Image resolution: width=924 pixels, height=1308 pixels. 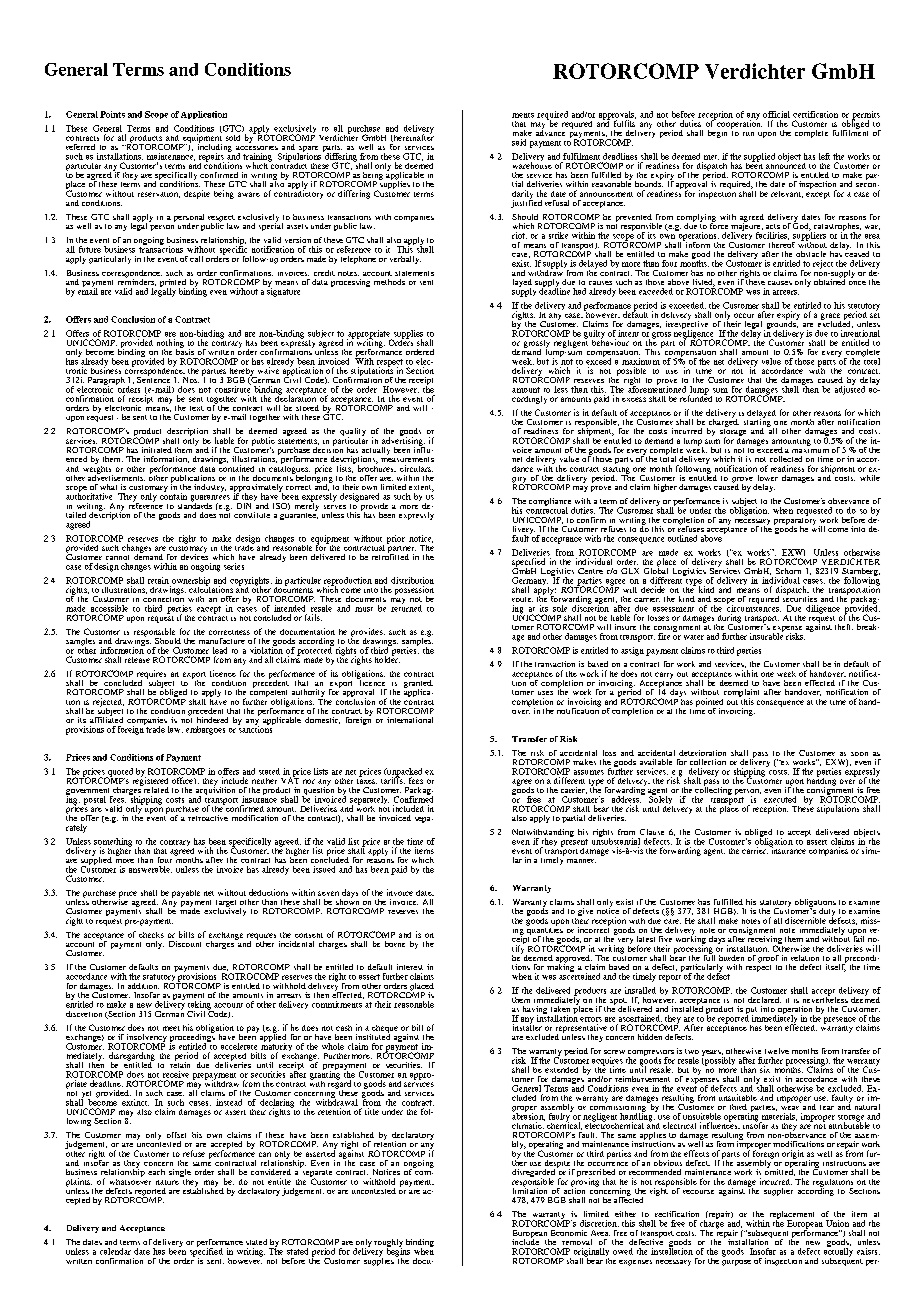 I want to click on single, so click(x=180, y=1174).
